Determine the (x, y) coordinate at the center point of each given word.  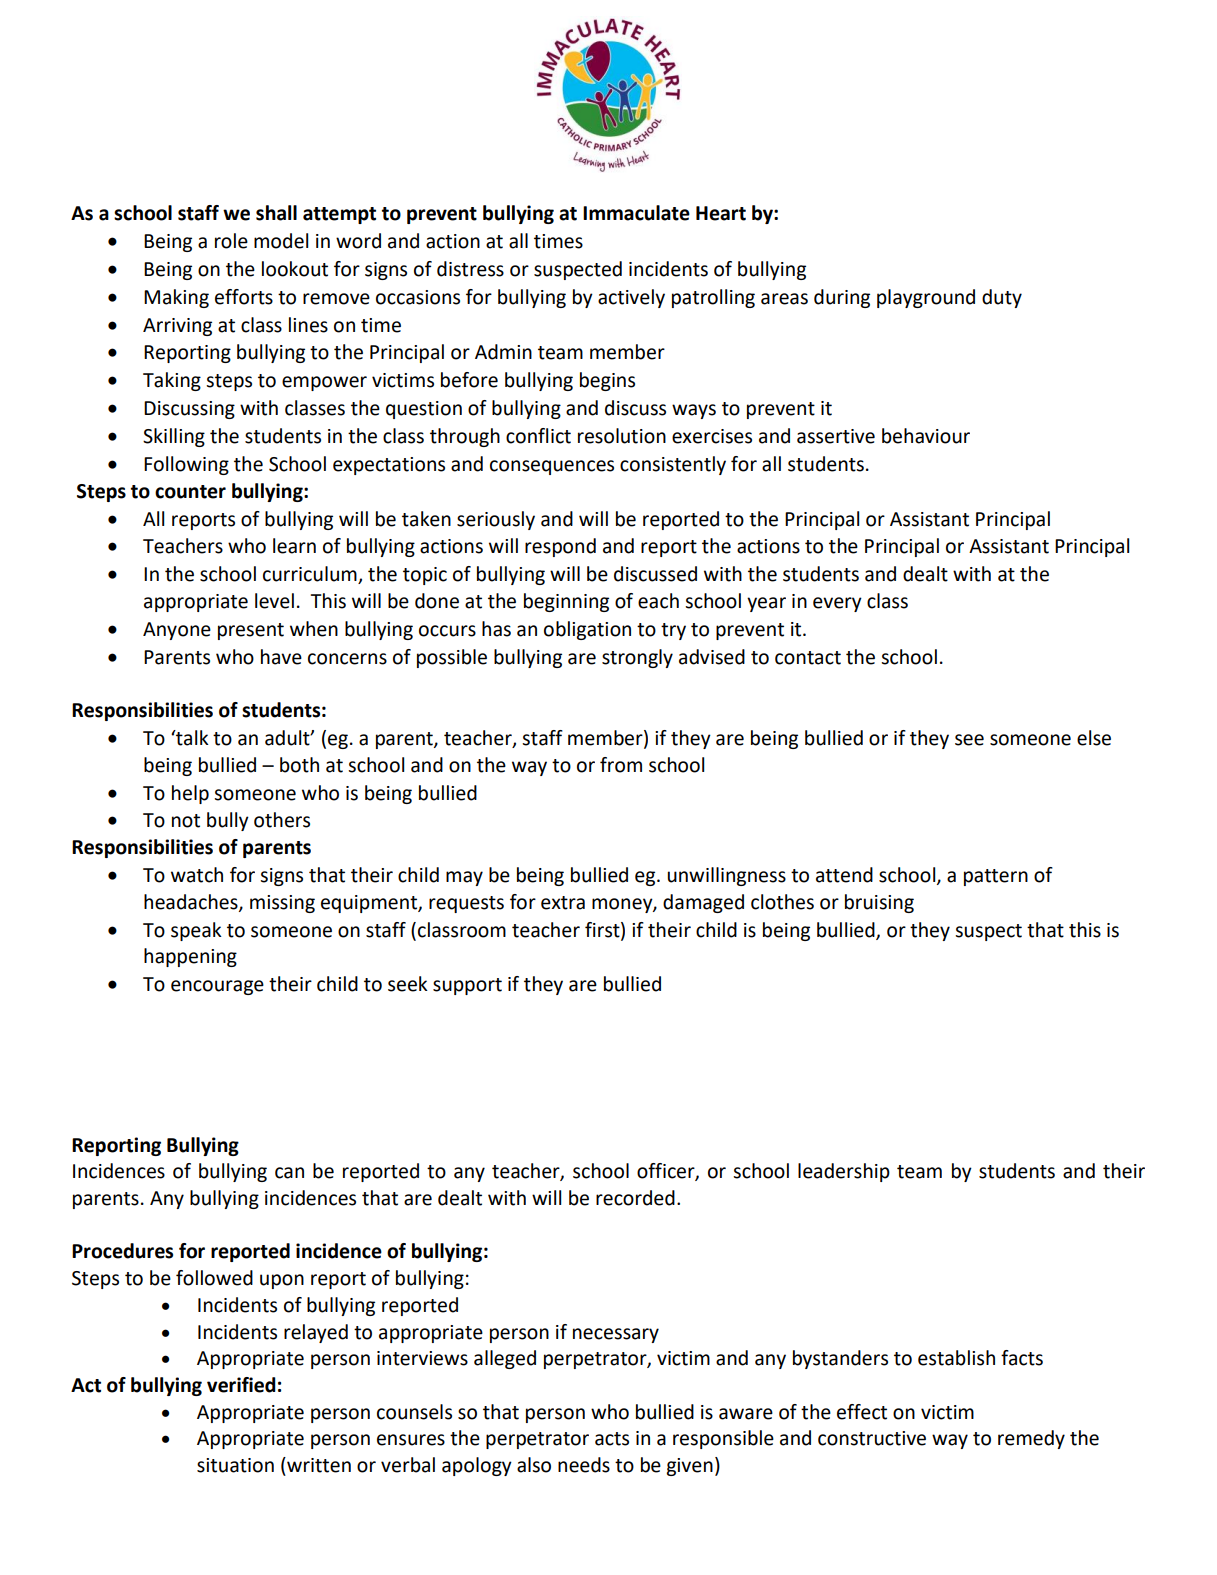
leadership (844, 1172)
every (837, 604)
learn (294, 546)
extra (563, 903)
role (231, 241)
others (282, 820)
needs (584, 1465)
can (289, 1173)
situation (235, 1465)
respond (560, 547)
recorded (635, 1198)
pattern (996, 877)
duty (1002, 298)
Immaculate (636, 213)
